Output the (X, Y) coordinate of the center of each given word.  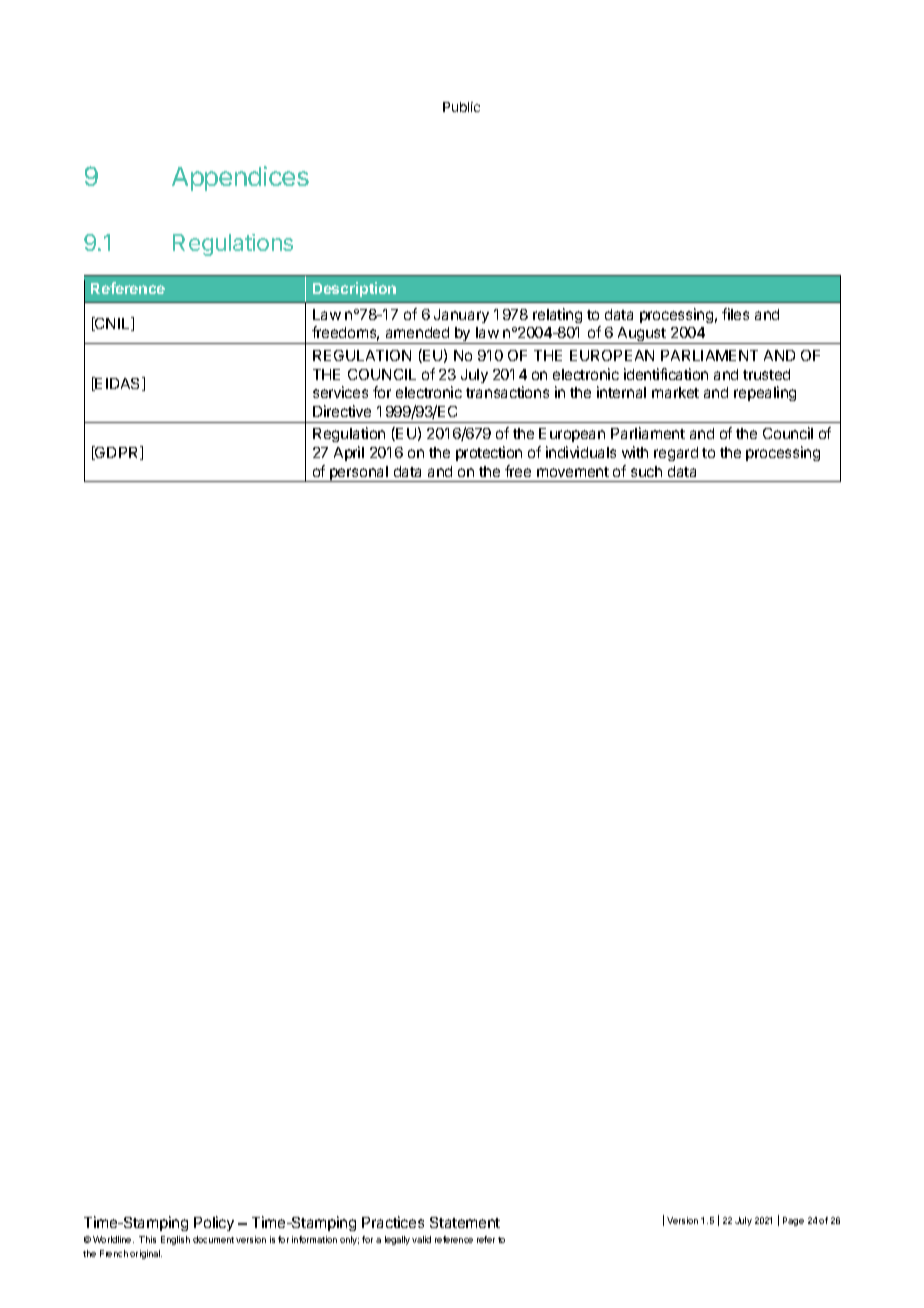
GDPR (117, 453)
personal (359, 474)
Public (461, 107)
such (646, 471)
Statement (465, 1222)
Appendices (240, 178)
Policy (214, 1223)
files (735, 314)
